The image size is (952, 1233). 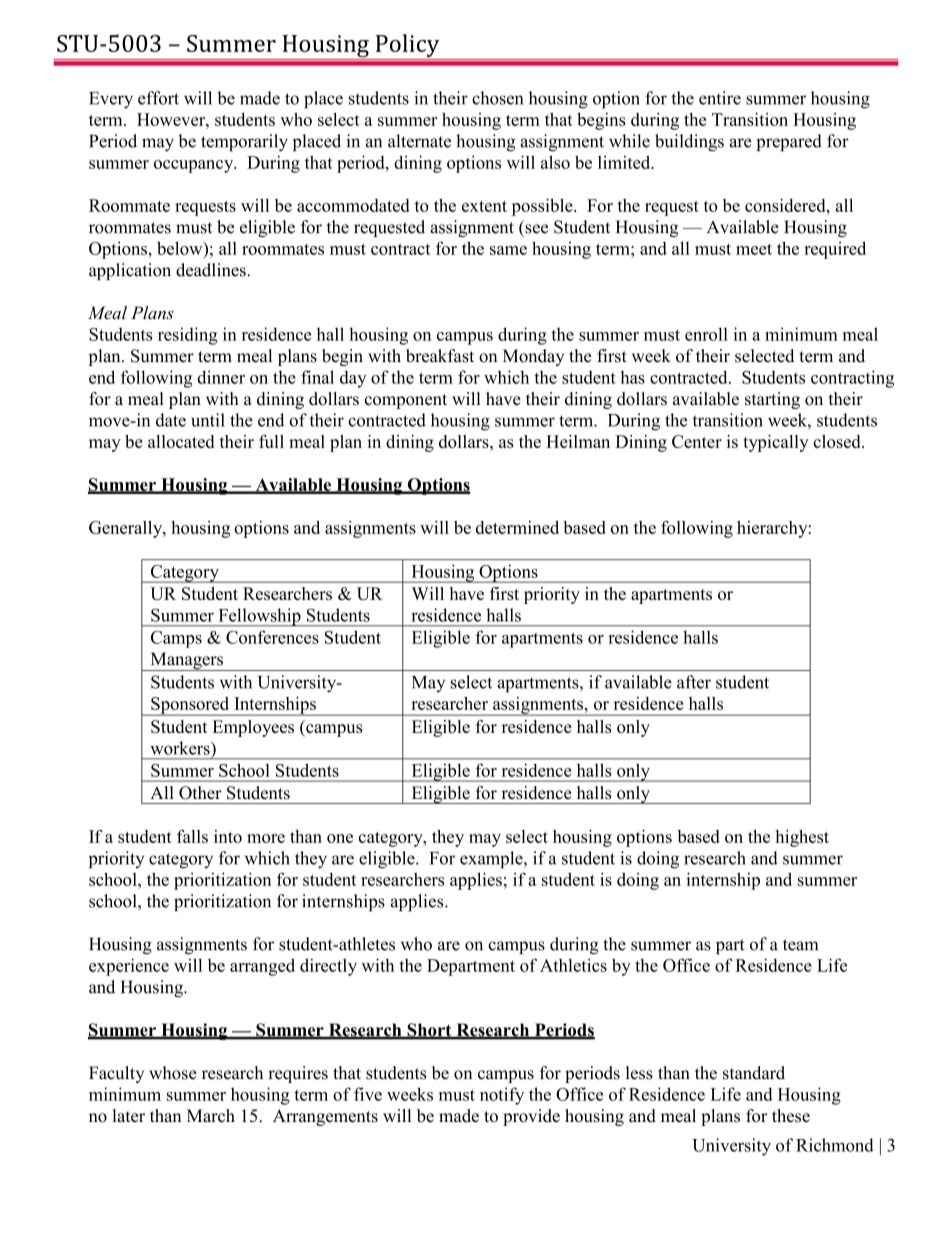 What do you see at coordinates (253, 728) in the screenshot?
I see `Employees` at bounding box center [253, 728].
